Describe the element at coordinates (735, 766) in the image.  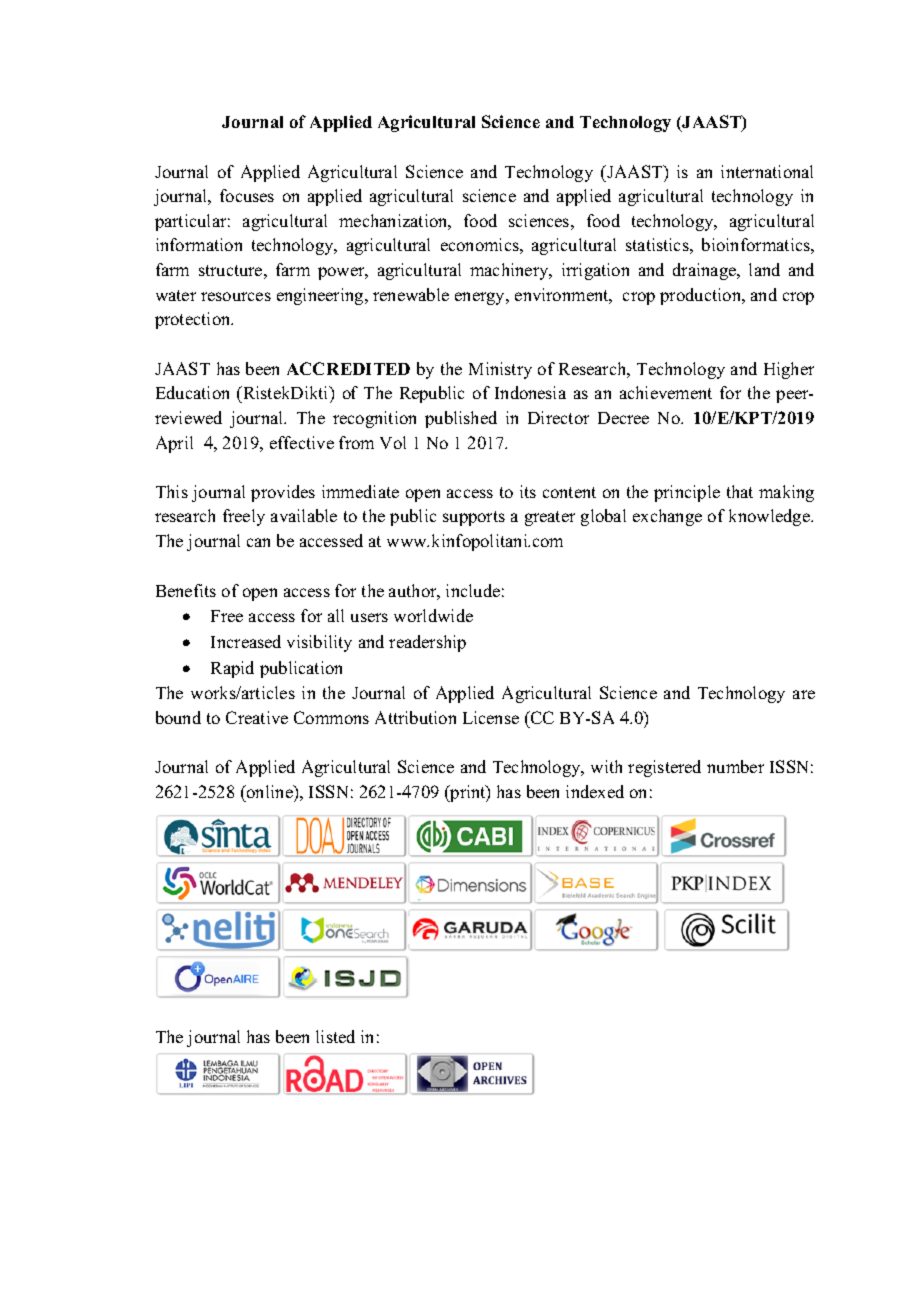
I see `number` at that location.
